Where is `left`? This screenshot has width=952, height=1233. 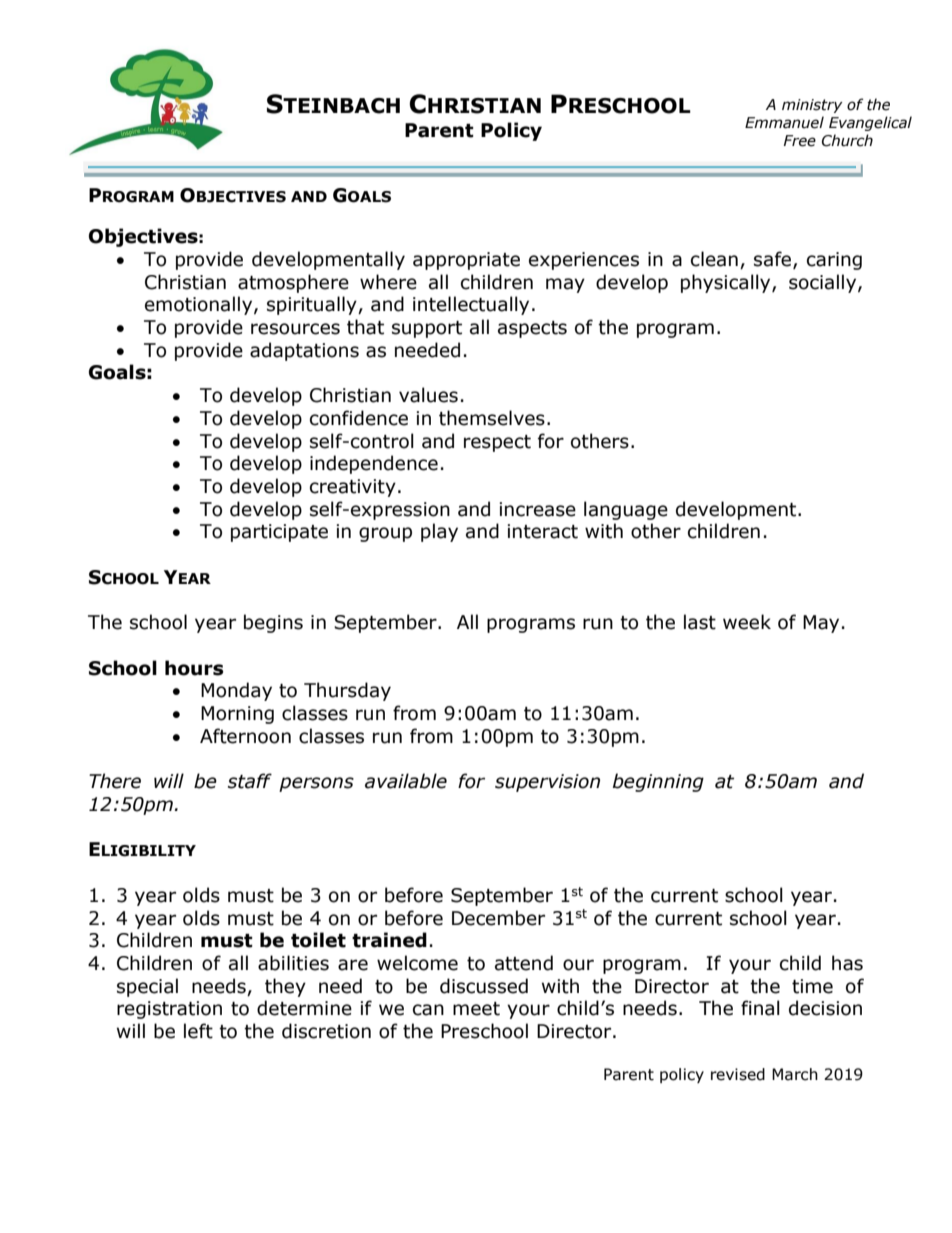 left is located at coordinates (198, 1031).
